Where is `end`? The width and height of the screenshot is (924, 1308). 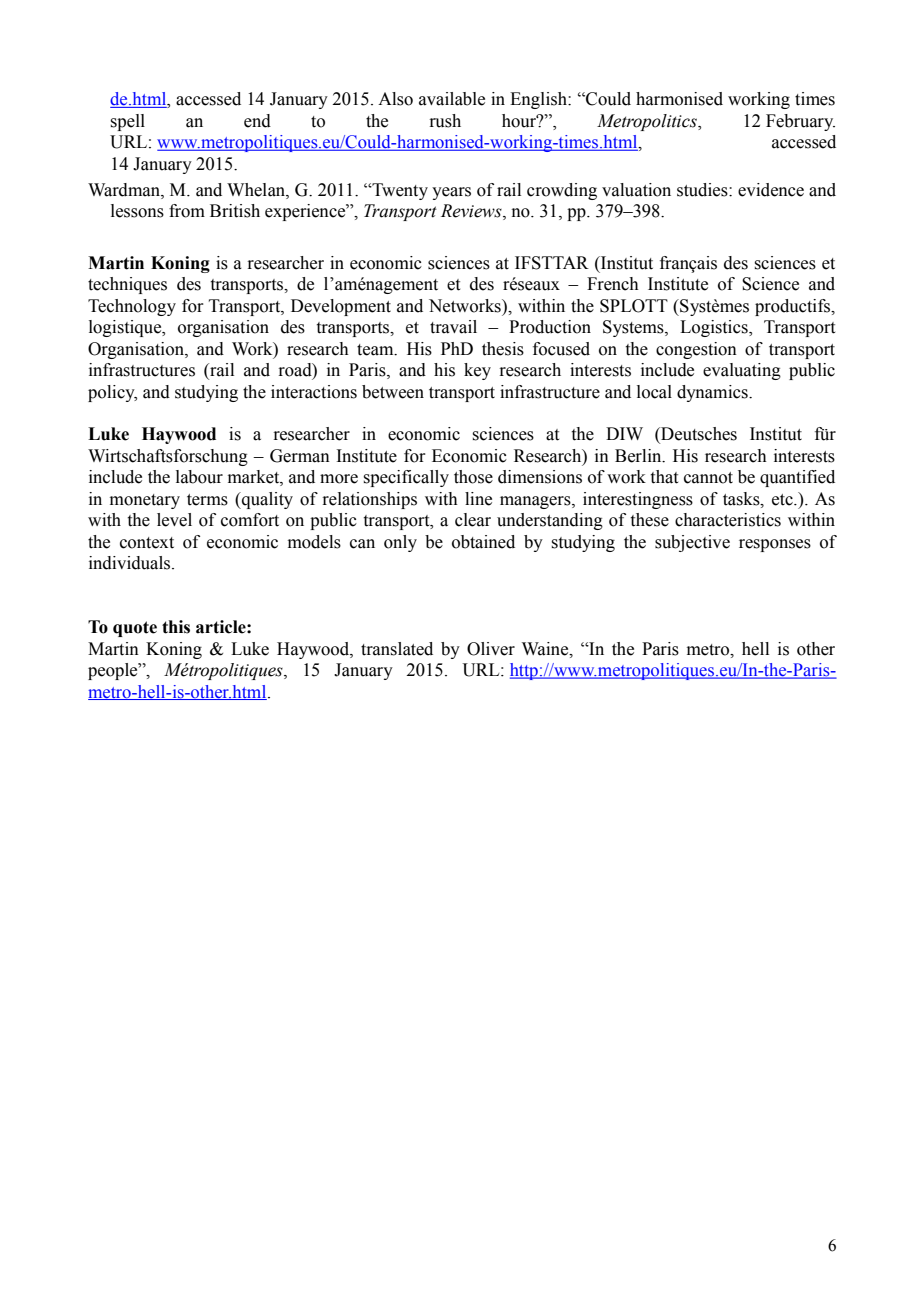 end is located at coordinates (257, 121).
